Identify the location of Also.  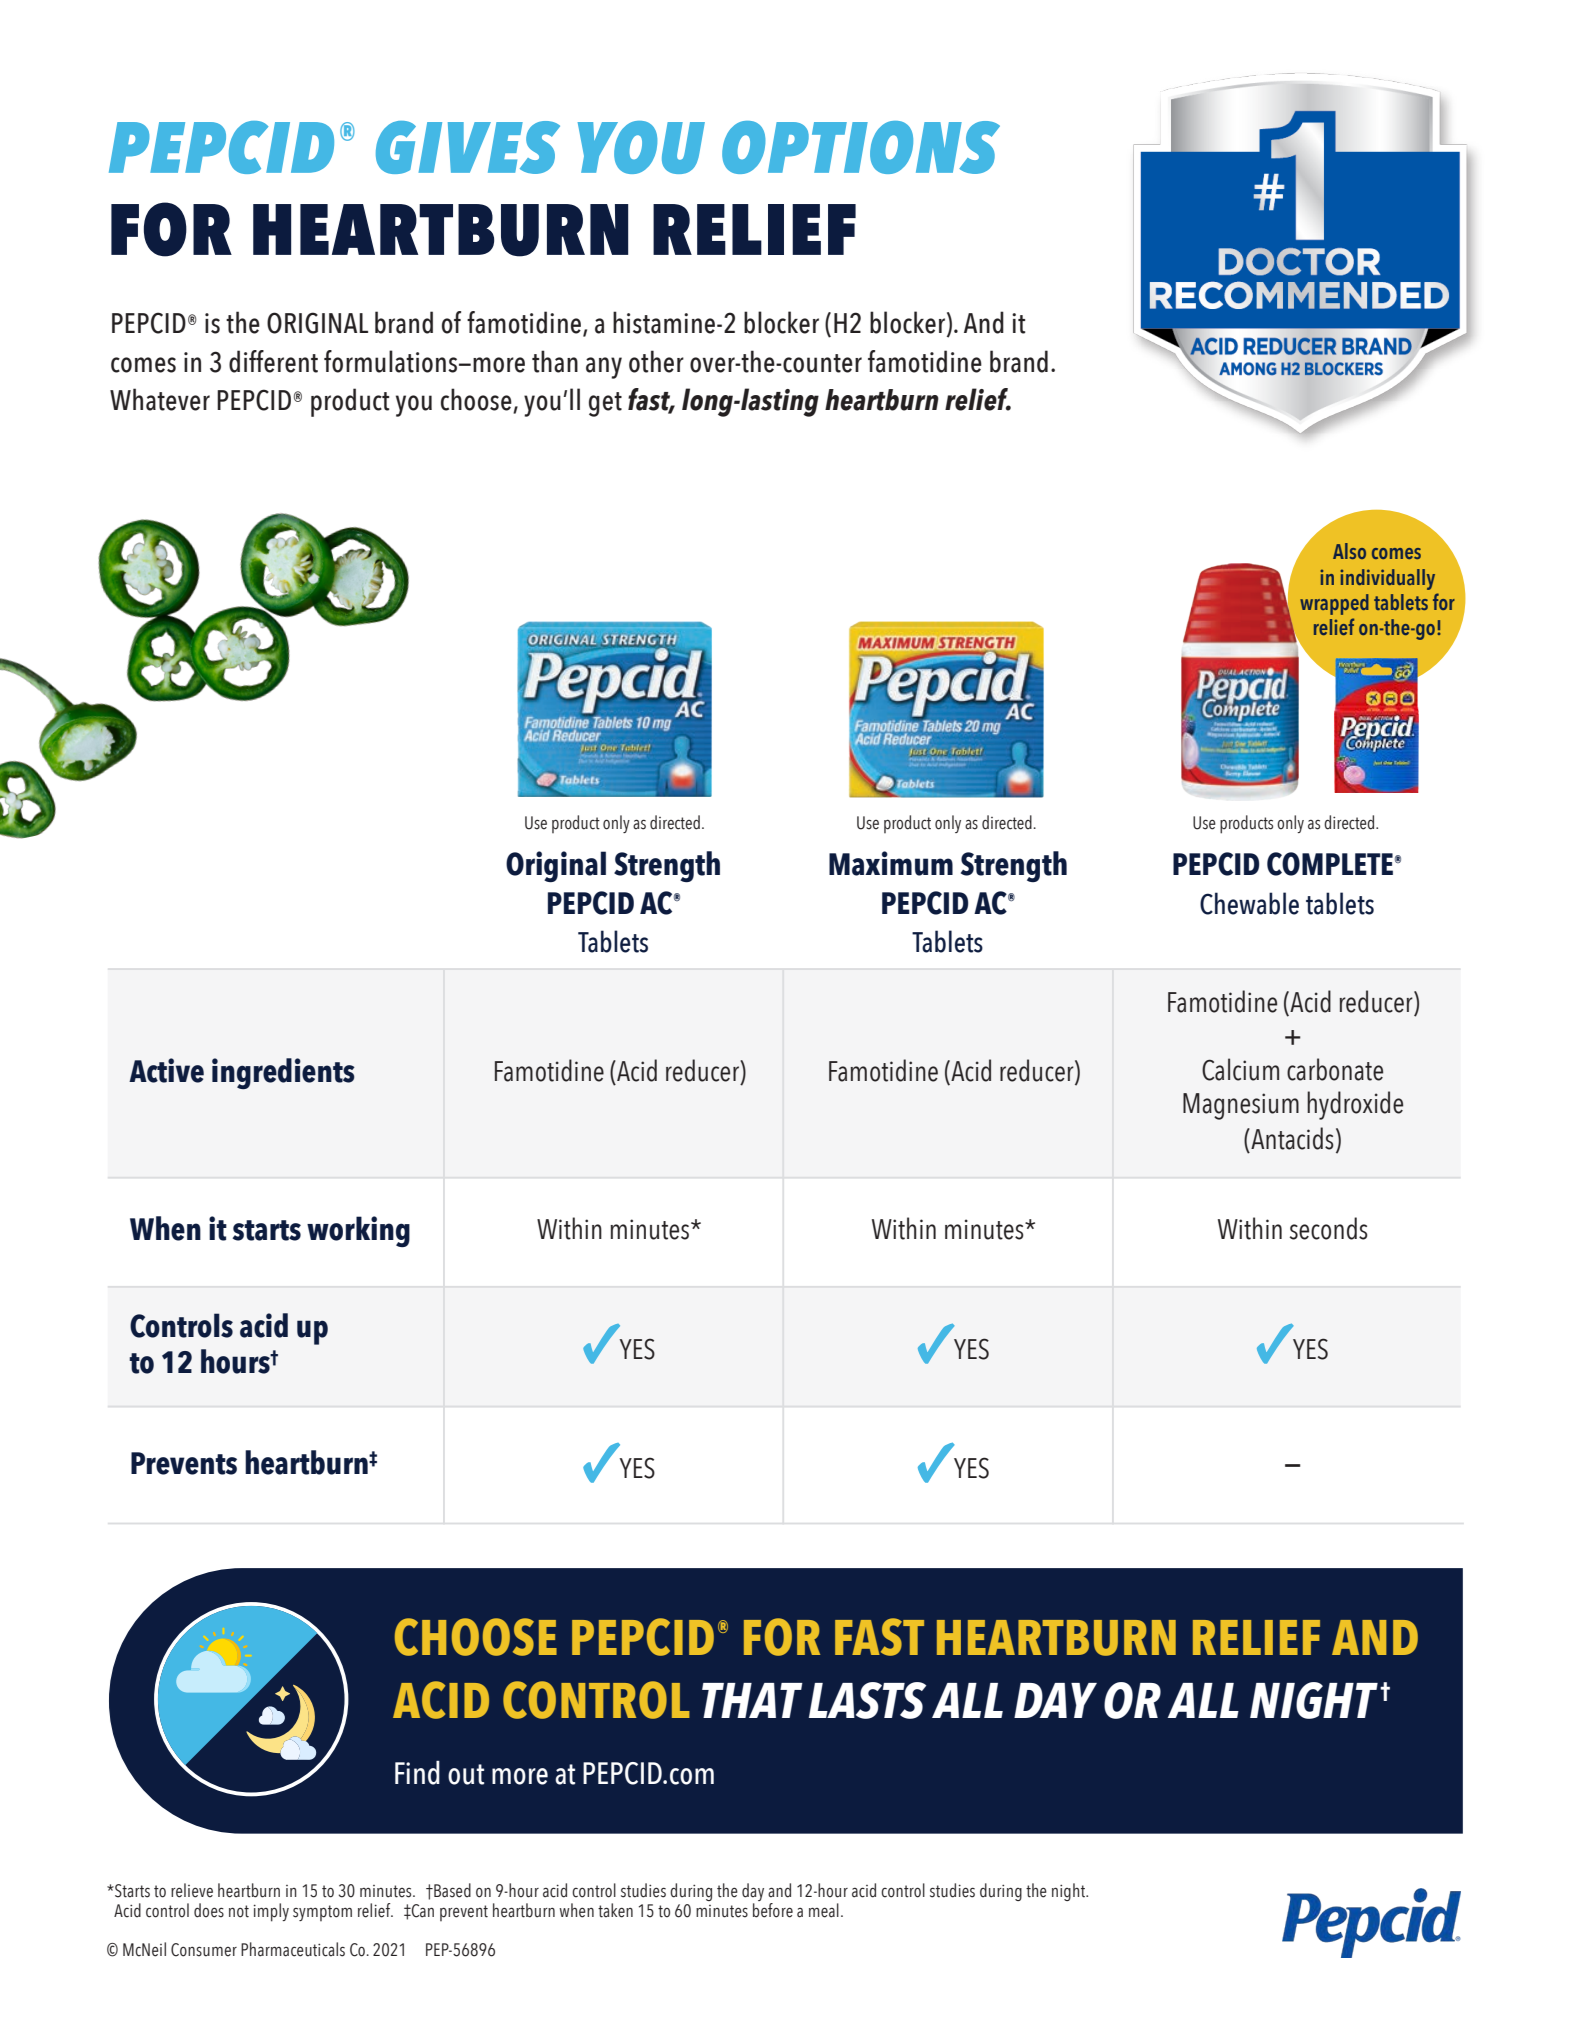
(1349, 551).
